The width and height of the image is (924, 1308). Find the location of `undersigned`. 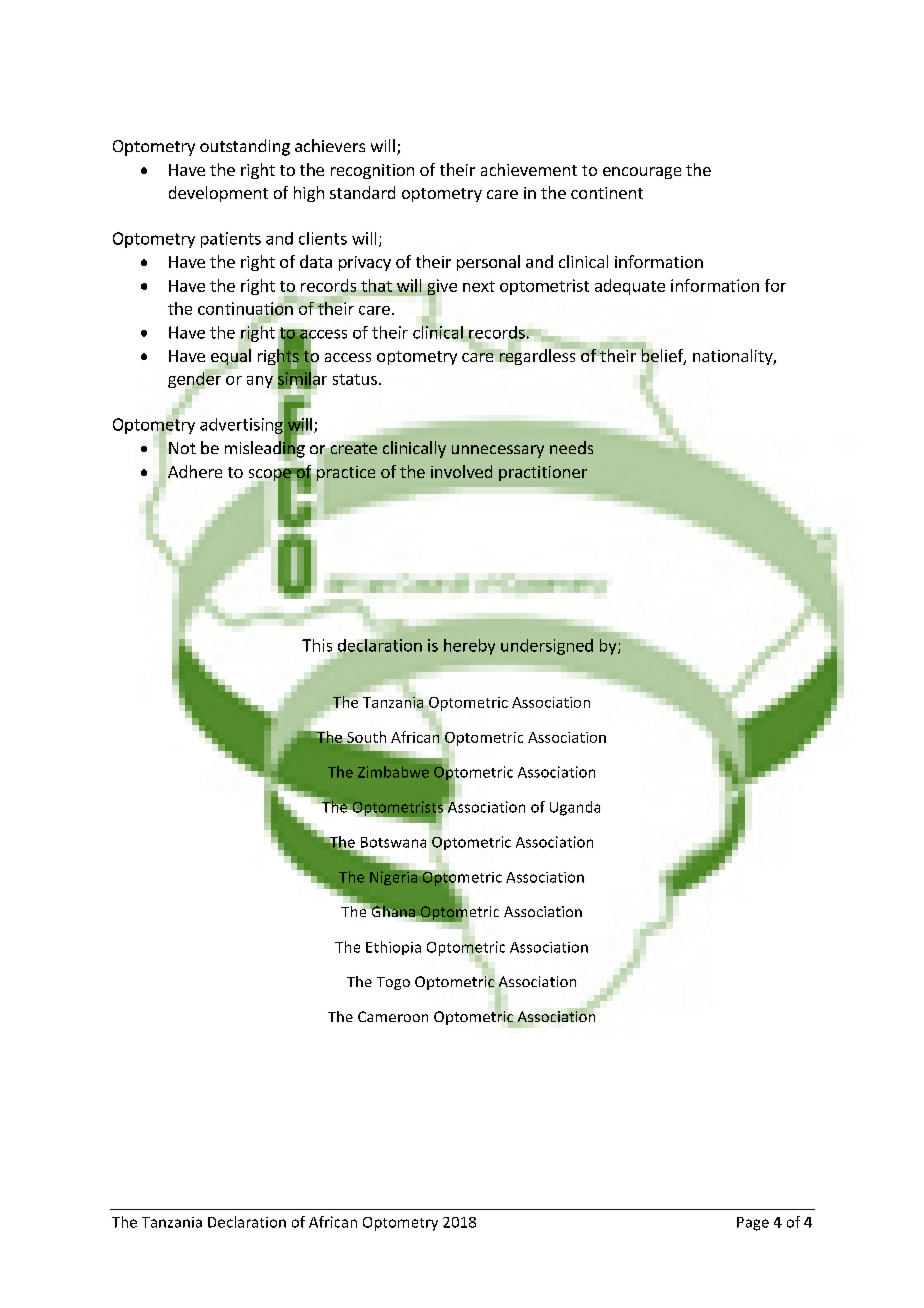

undersigned is located at coordinates (547, 647).
